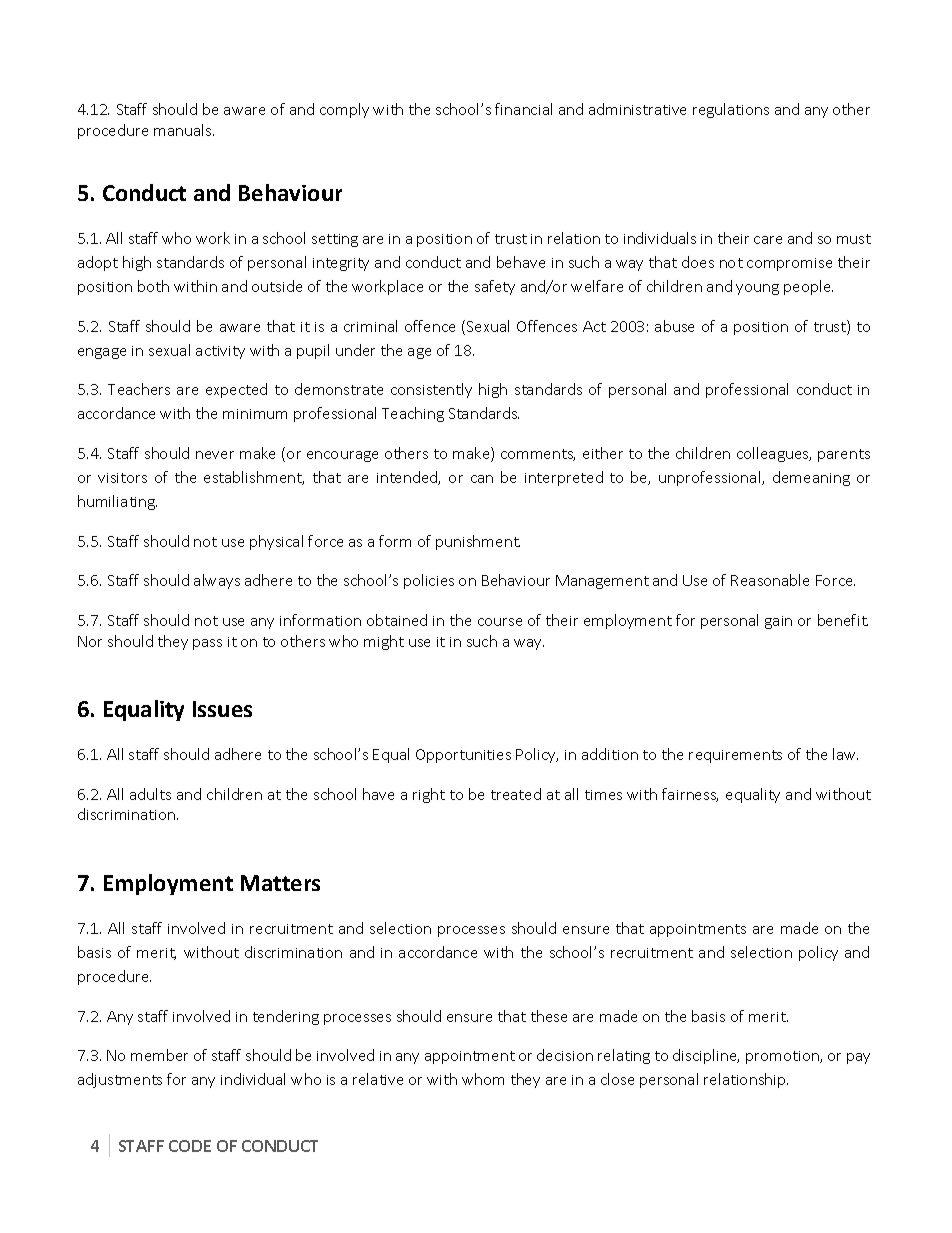 The image size is (952, 1233). Describe the element at coordinates (483, 1079) in the screenshot. I see `whom` at that location.
